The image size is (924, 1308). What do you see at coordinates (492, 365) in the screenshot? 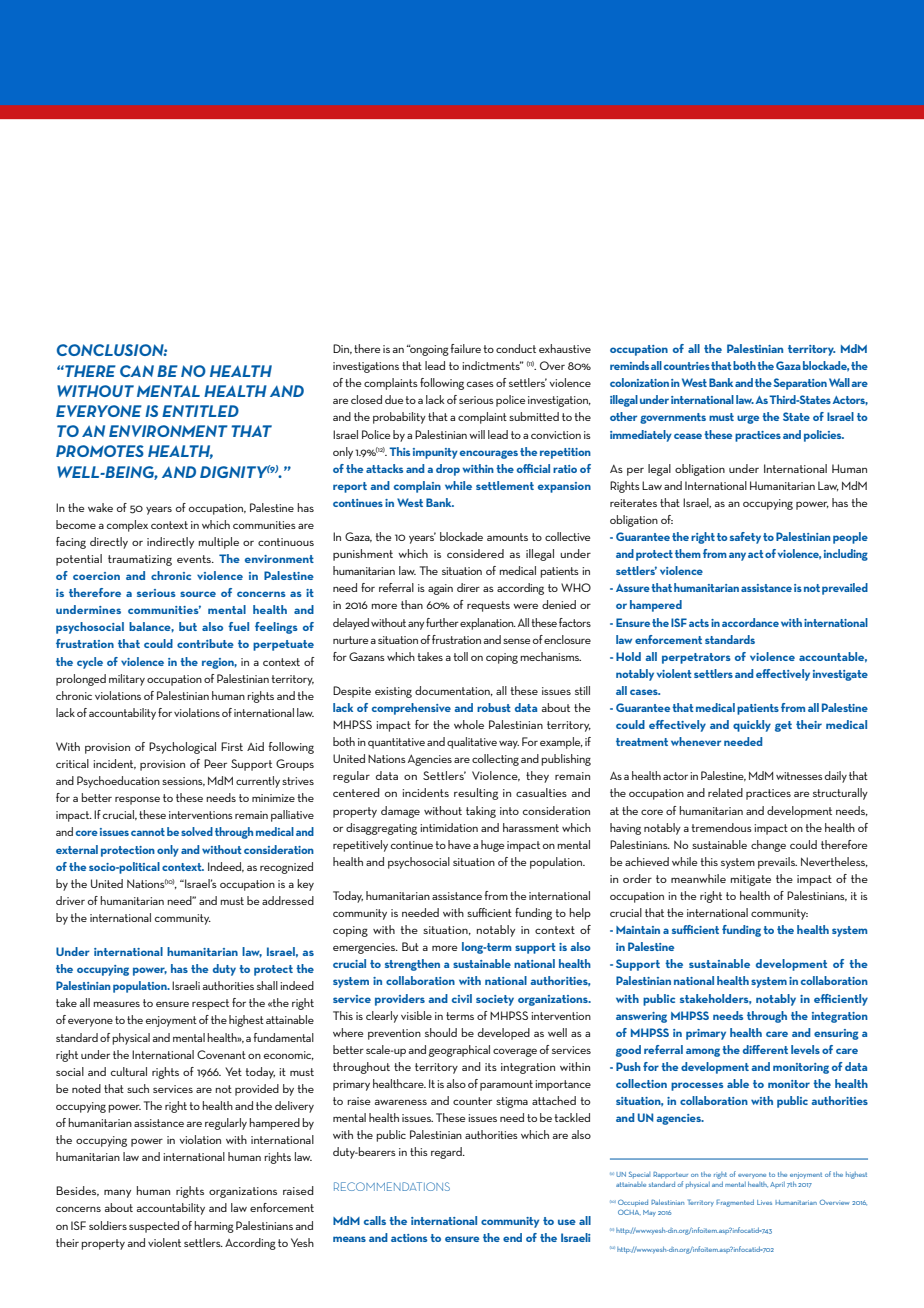
I see `indictments` at bounding box center [492, 365].
